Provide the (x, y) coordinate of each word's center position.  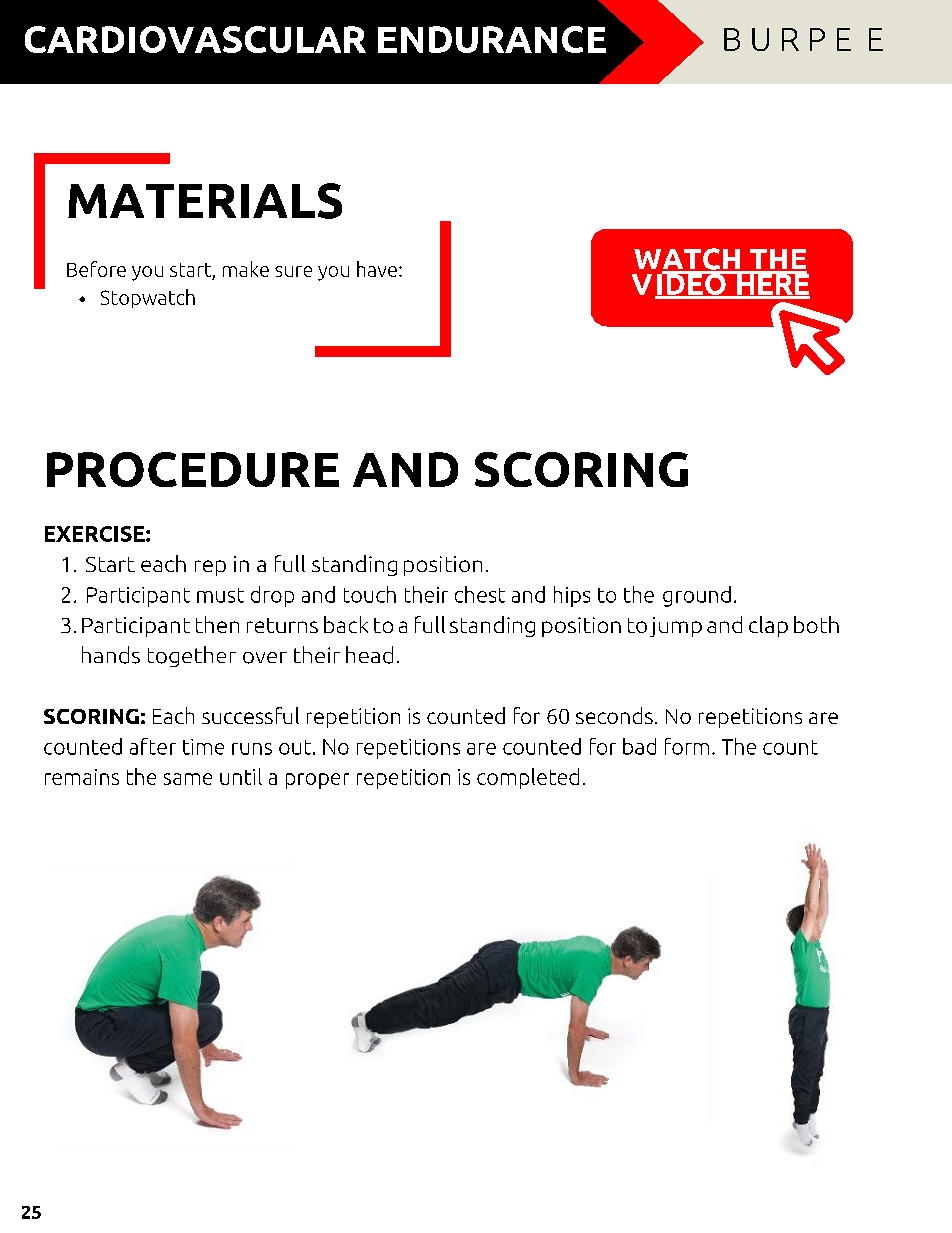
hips (572, 596)
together (192, 656)
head (369, 655)
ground (697, 596)
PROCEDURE (193, 469)
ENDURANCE (492, 39)
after (153, 746)
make (246, 269)
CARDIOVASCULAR (195, 39)
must (220, 595)
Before (96, 269)
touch (370, 594)
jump (676, 627)
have (377, 269)
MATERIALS (205, 201)
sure (293, 271)
